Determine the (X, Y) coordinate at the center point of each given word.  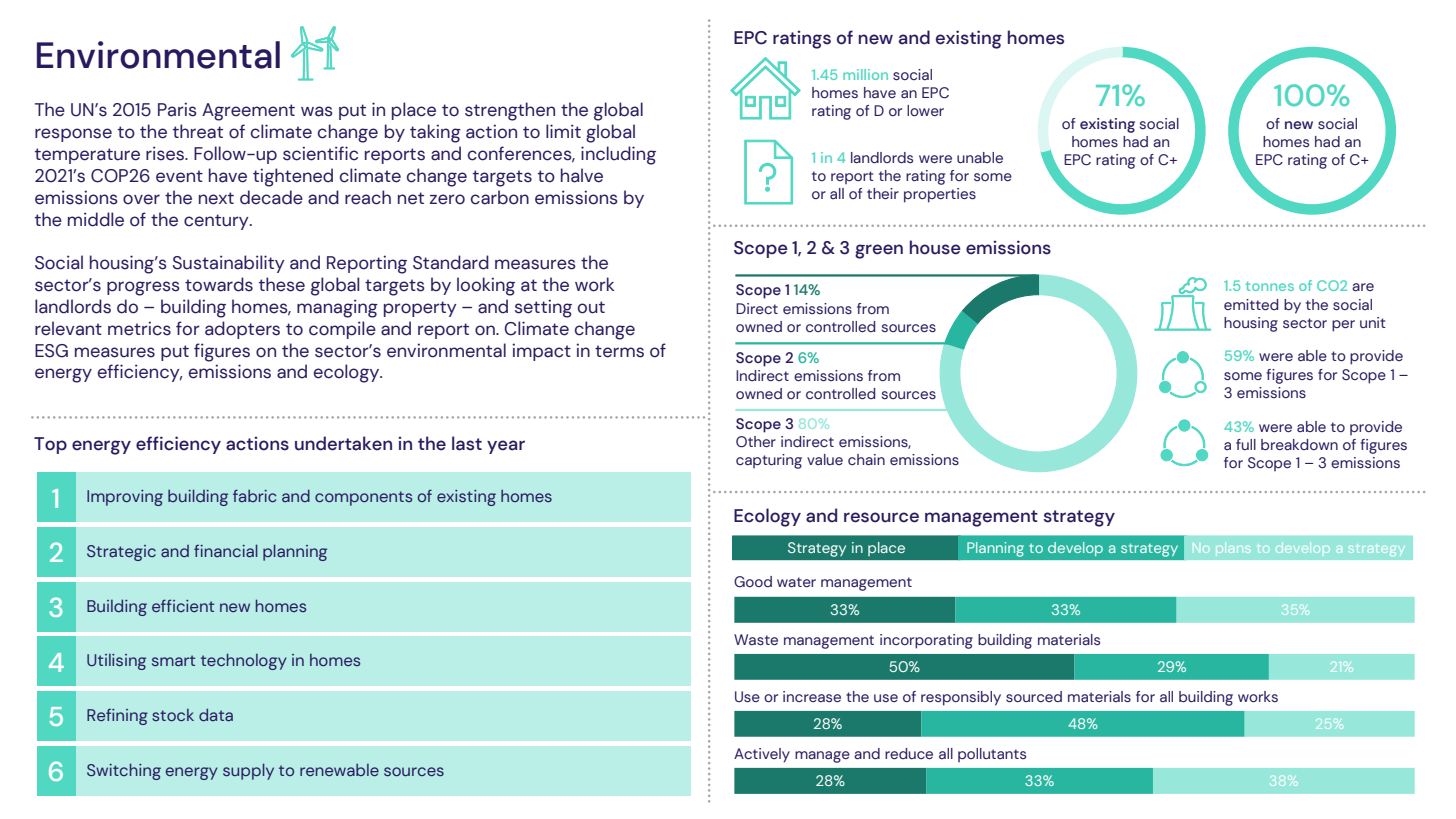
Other (756, 442)
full (1246, 444)
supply (248, 771)
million (865, 74)
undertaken (343, 443)
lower (925, 110)
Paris (177, 109)
